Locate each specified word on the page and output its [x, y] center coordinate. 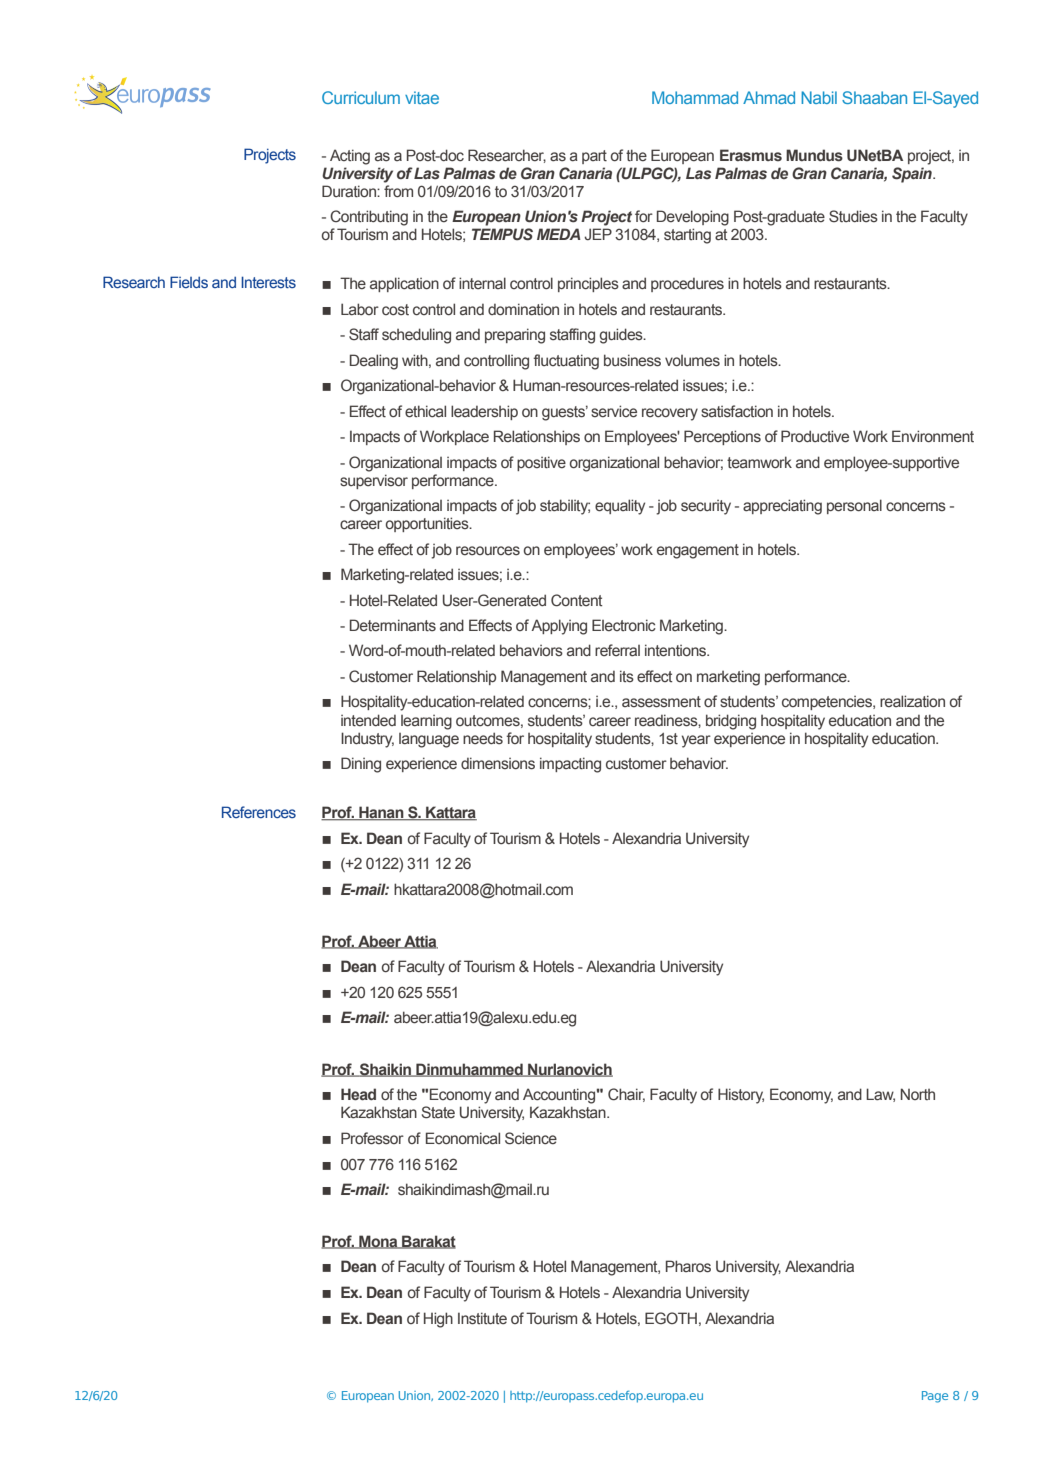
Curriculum [361, 97]
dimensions [498, 763]
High [438, 1320]
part [594, 157]
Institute [482, 1318]
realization [912, 701]
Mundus [814, 155]
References [259, 812]
